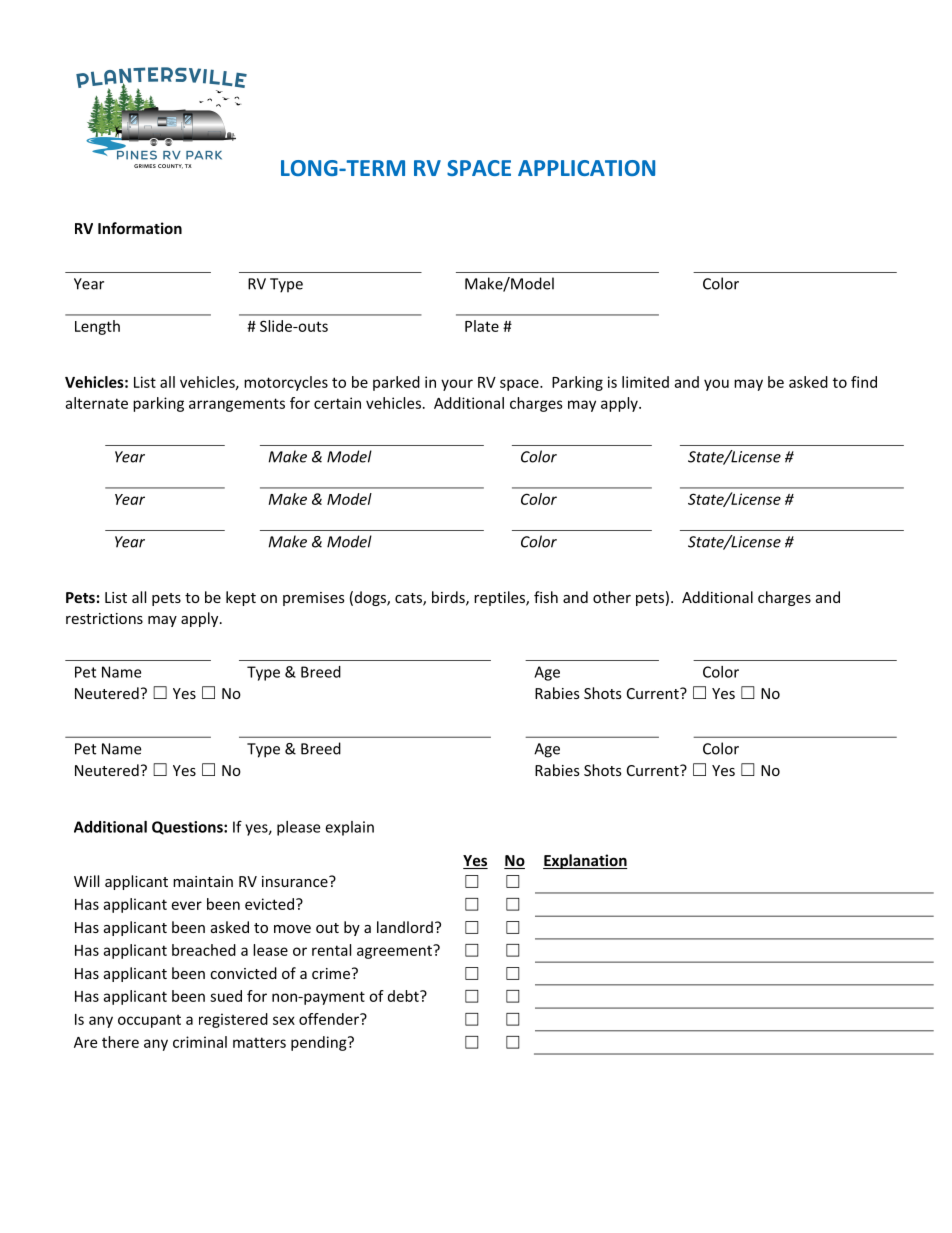  What do you see at coordinates (203, 881) in the screenshot?
I see `maintain` at bounding box center [203, 881].
